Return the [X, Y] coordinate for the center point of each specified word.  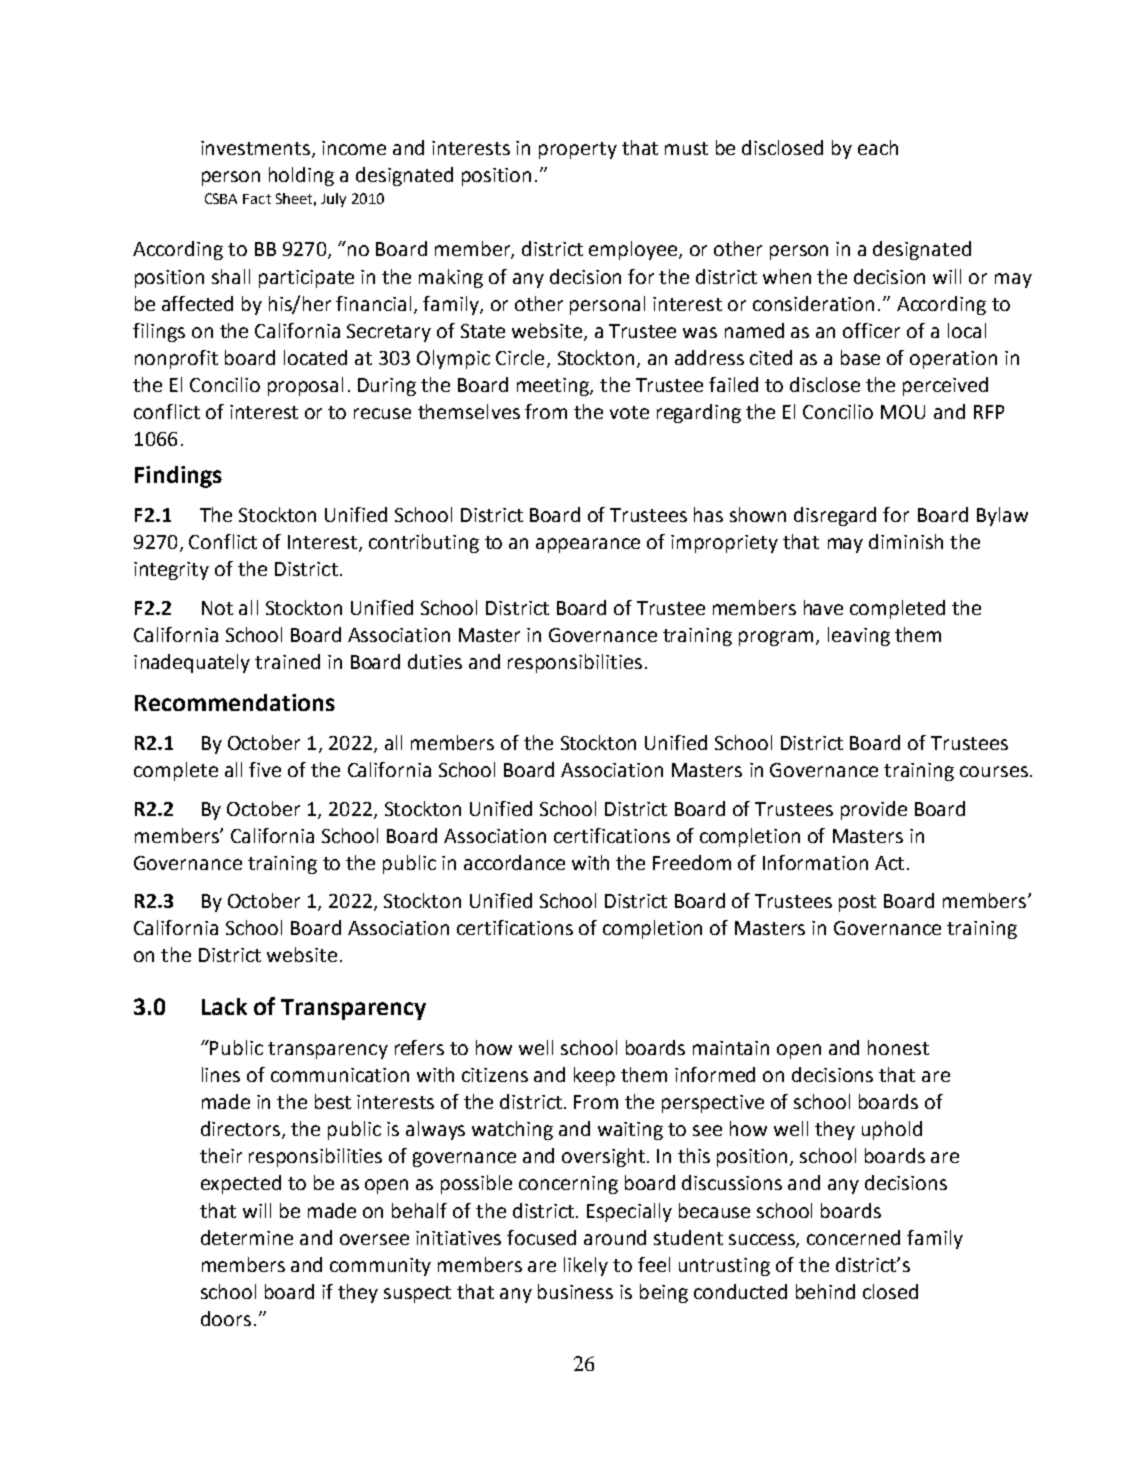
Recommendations [235, 702]
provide [874, 810]
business [575, 1291]
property [578, 150]
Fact [257, 199]
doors [226, 1318]
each [878, 147]
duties [435, 661]
